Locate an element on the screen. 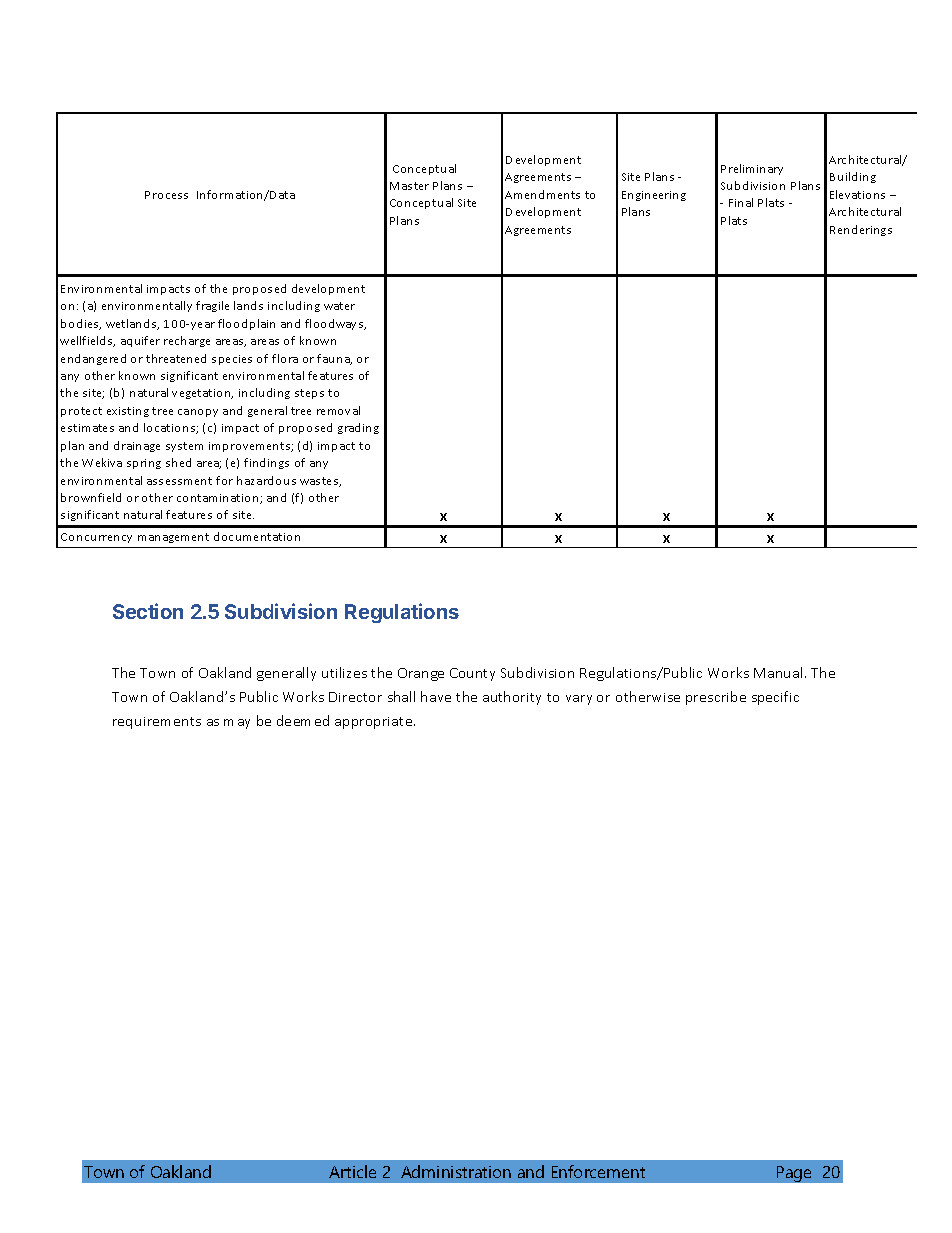 Image resolution: width=952 pixels, height=1233 pixels. appropriate is located at coordinates (375, 723).
